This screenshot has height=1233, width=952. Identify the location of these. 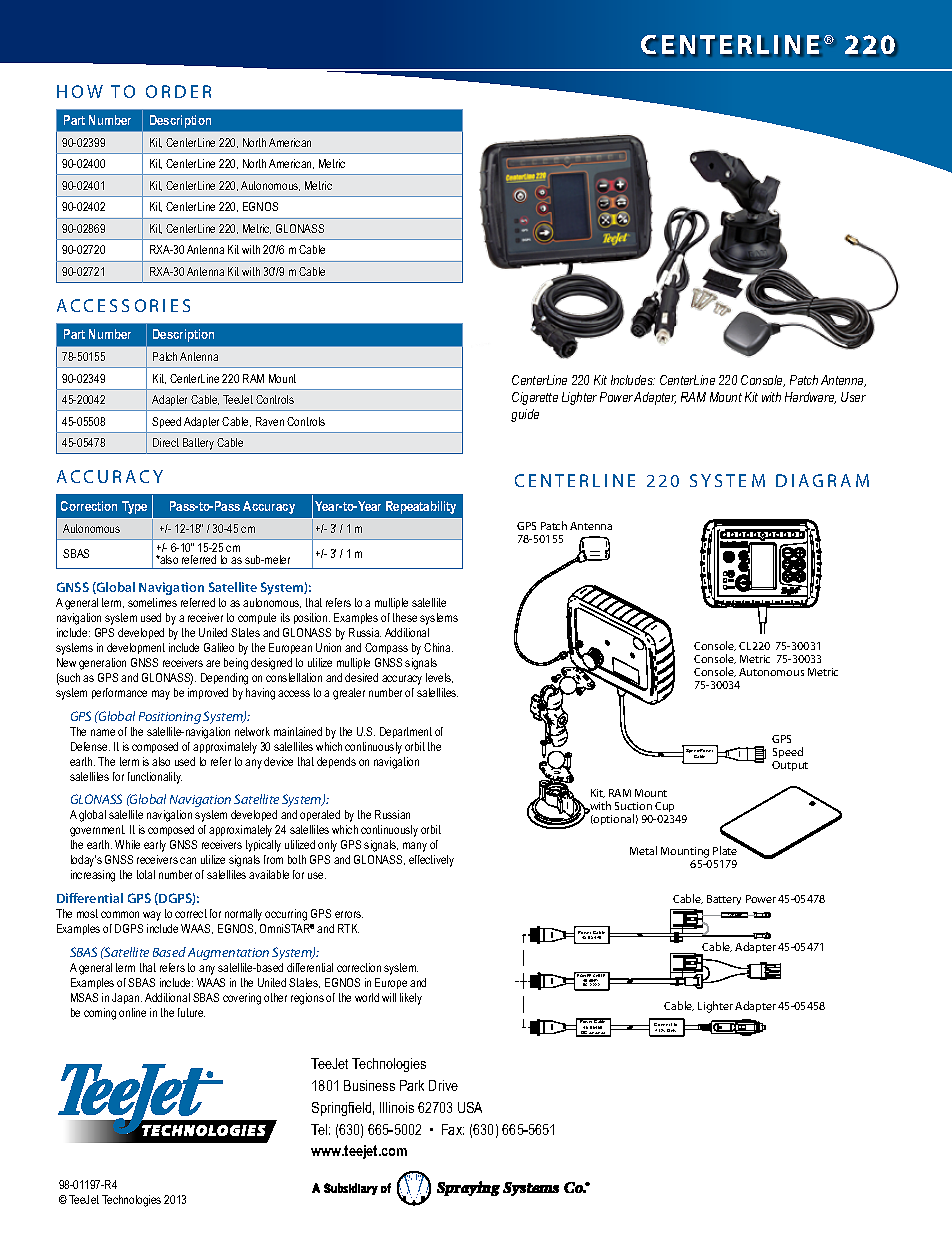
(405, 617).
